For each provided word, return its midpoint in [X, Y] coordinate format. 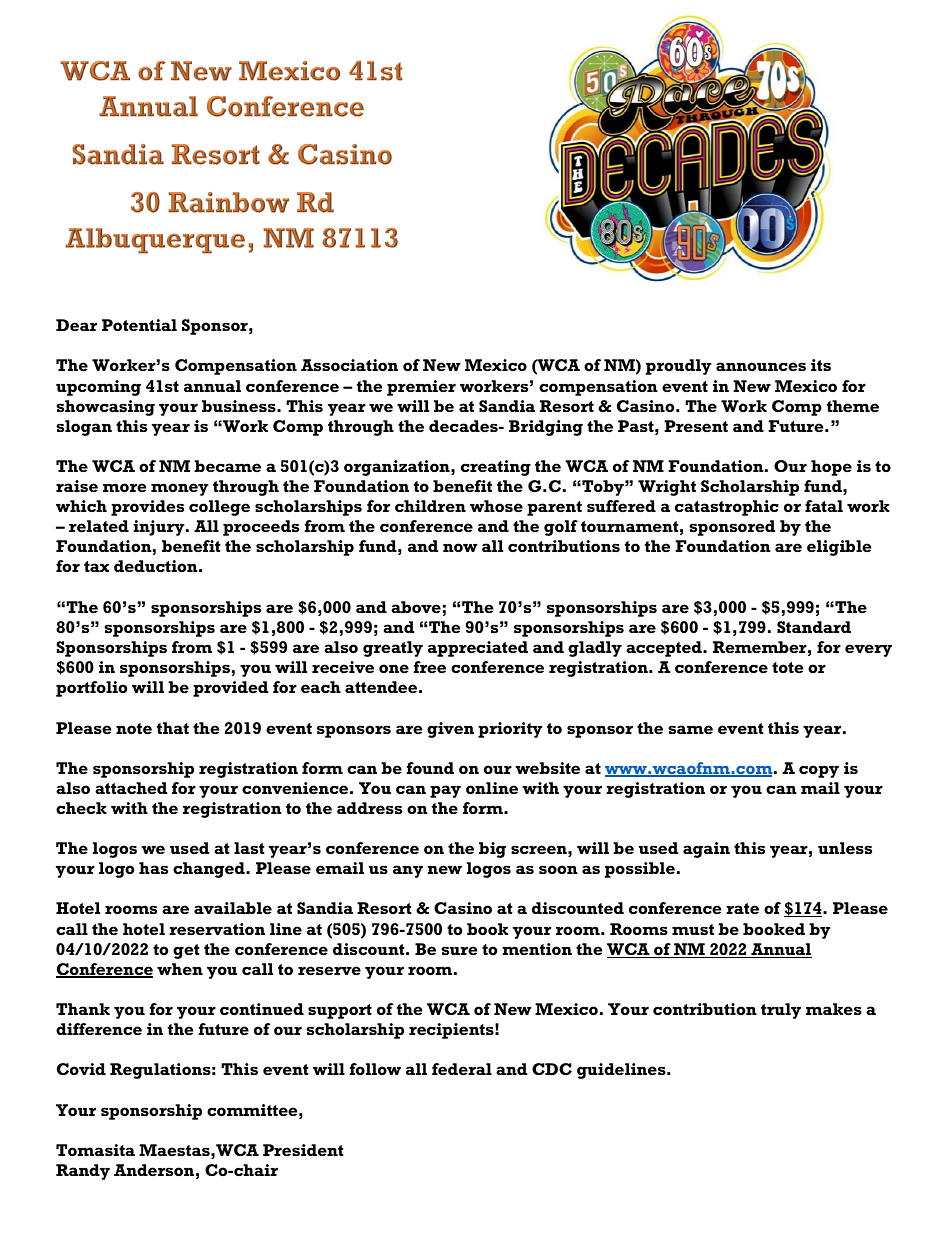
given [450, 730]
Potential [139, 325]
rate [742, 908]
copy [819, 771]
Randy [83, 1172]
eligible [839, 548]
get [186, 951]
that [173, 728]
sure [459, 950]
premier [421, 388]
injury [160, 528]
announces [761, 366]
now [460, 547]
